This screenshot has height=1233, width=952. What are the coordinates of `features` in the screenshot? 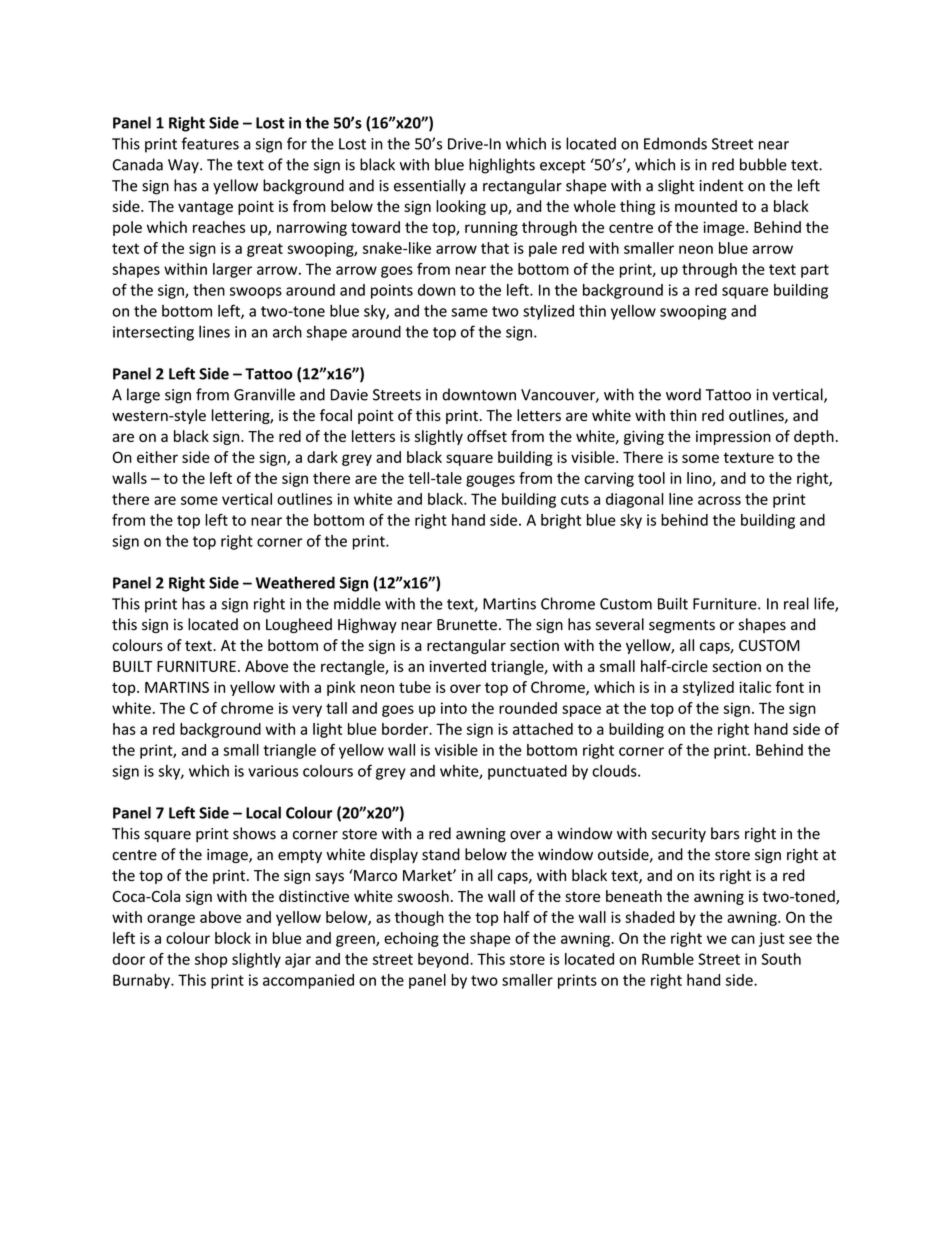 It's located at (210, 143).
